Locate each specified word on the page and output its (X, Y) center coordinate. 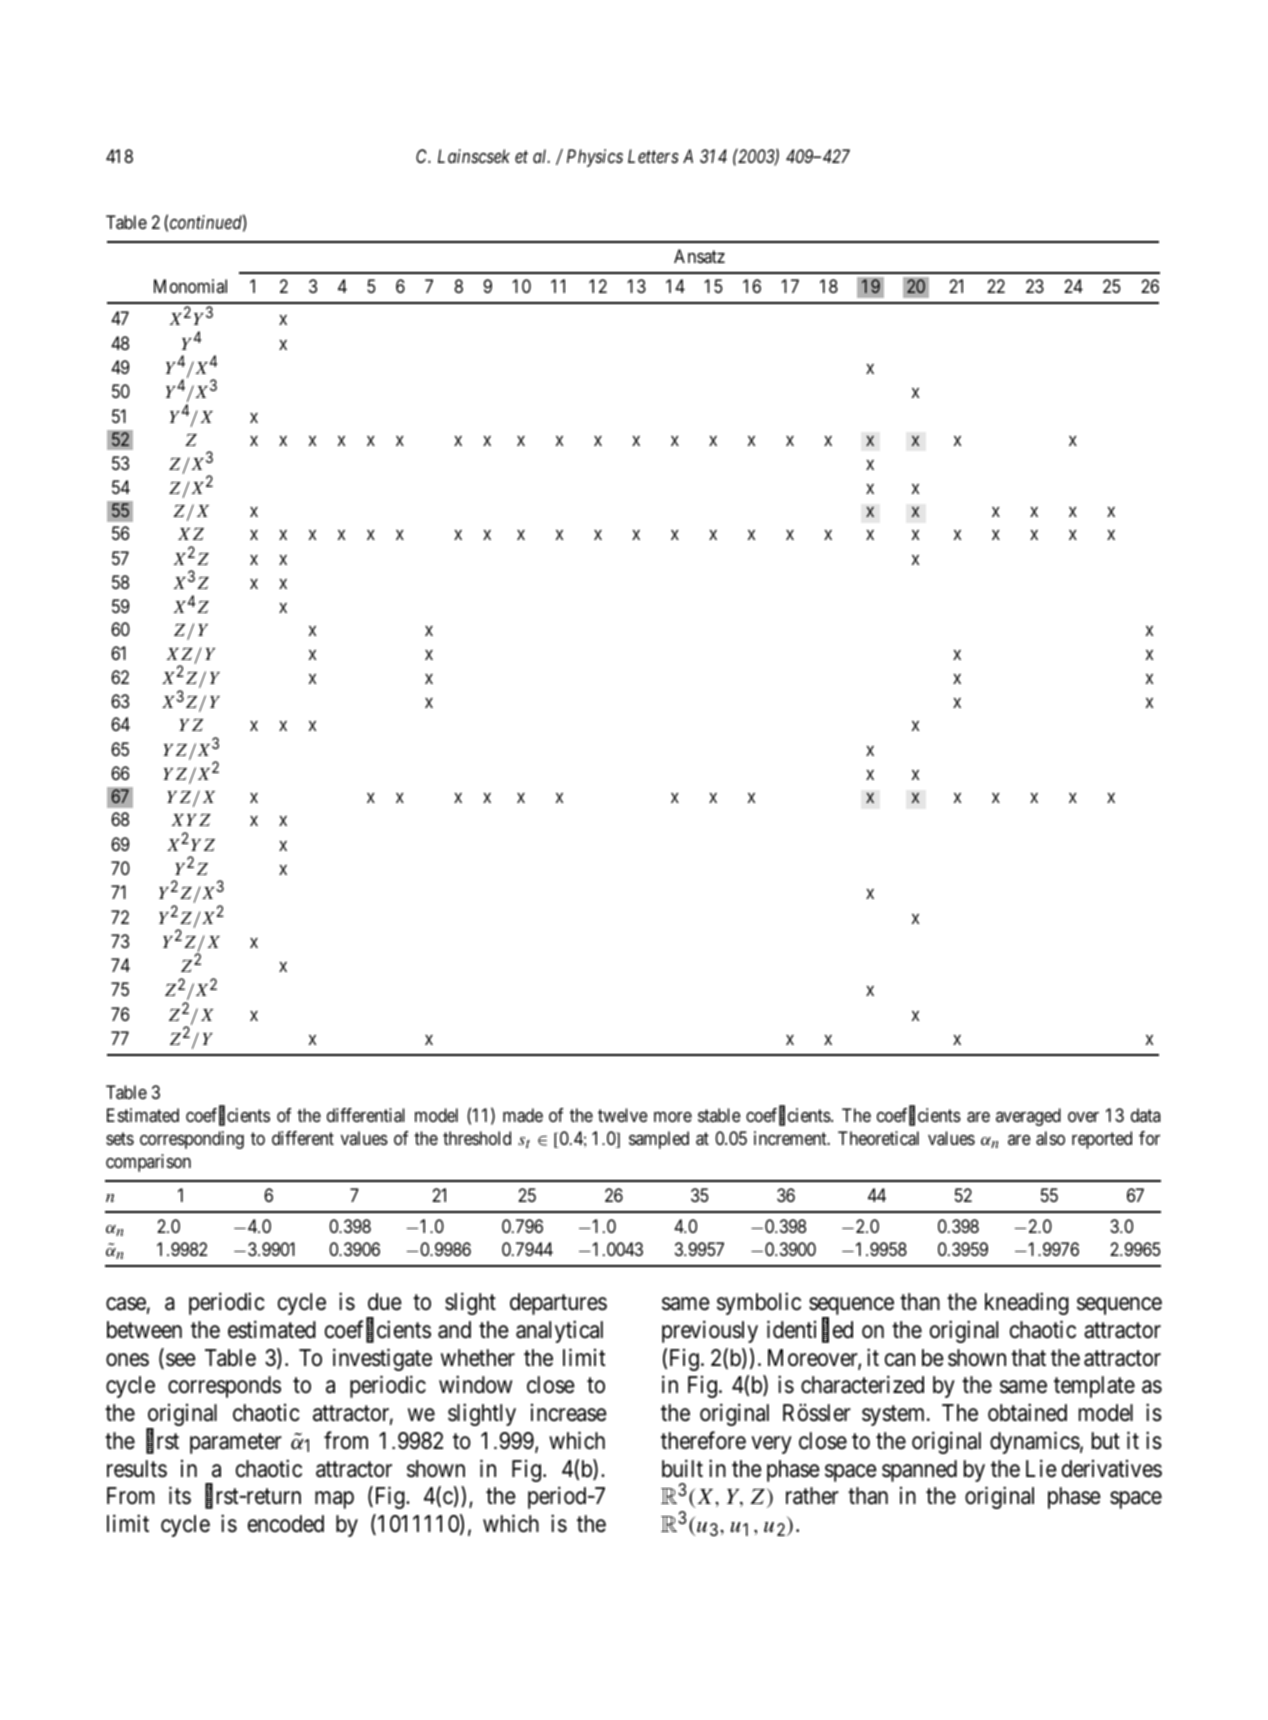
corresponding (192, 1140)
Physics (595, 158)
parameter (236, 1444)
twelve (623, 1115)
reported (1102, 1140)
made (523, 1115)
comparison (148, 1163)
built (682, 1468)
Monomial (190, 286)
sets (120, 1139)
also (1050, 1138)
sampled (659, 1140)
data (1146, 1115)
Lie (1041, 1468)
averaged (1028, 1117)
